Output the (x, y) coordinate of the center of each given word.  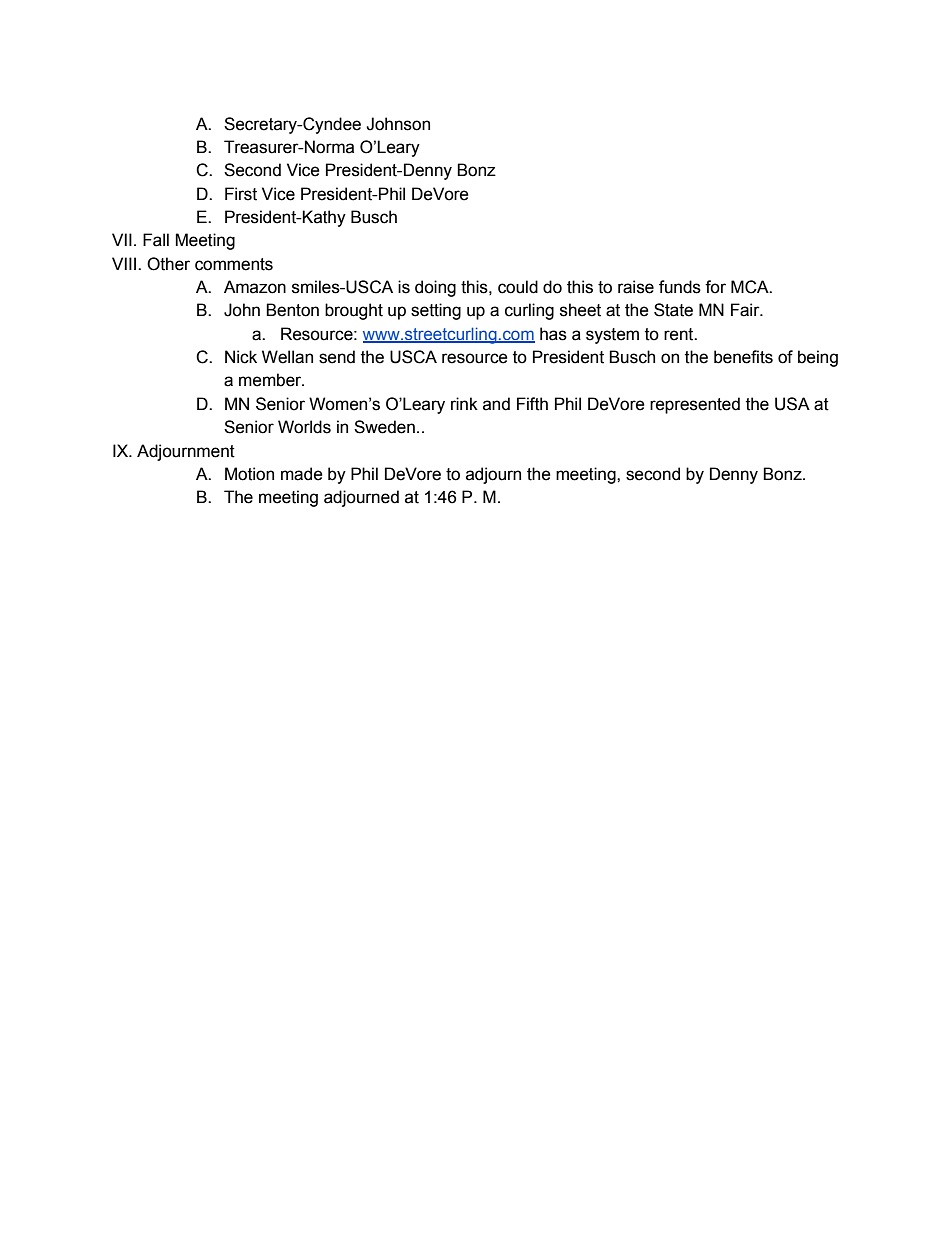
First (241, 194)
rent (680, 334)
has (553, 334)
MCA (751, 287)
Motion (249, 474)
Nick (241, 357)
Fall (156, 240)
